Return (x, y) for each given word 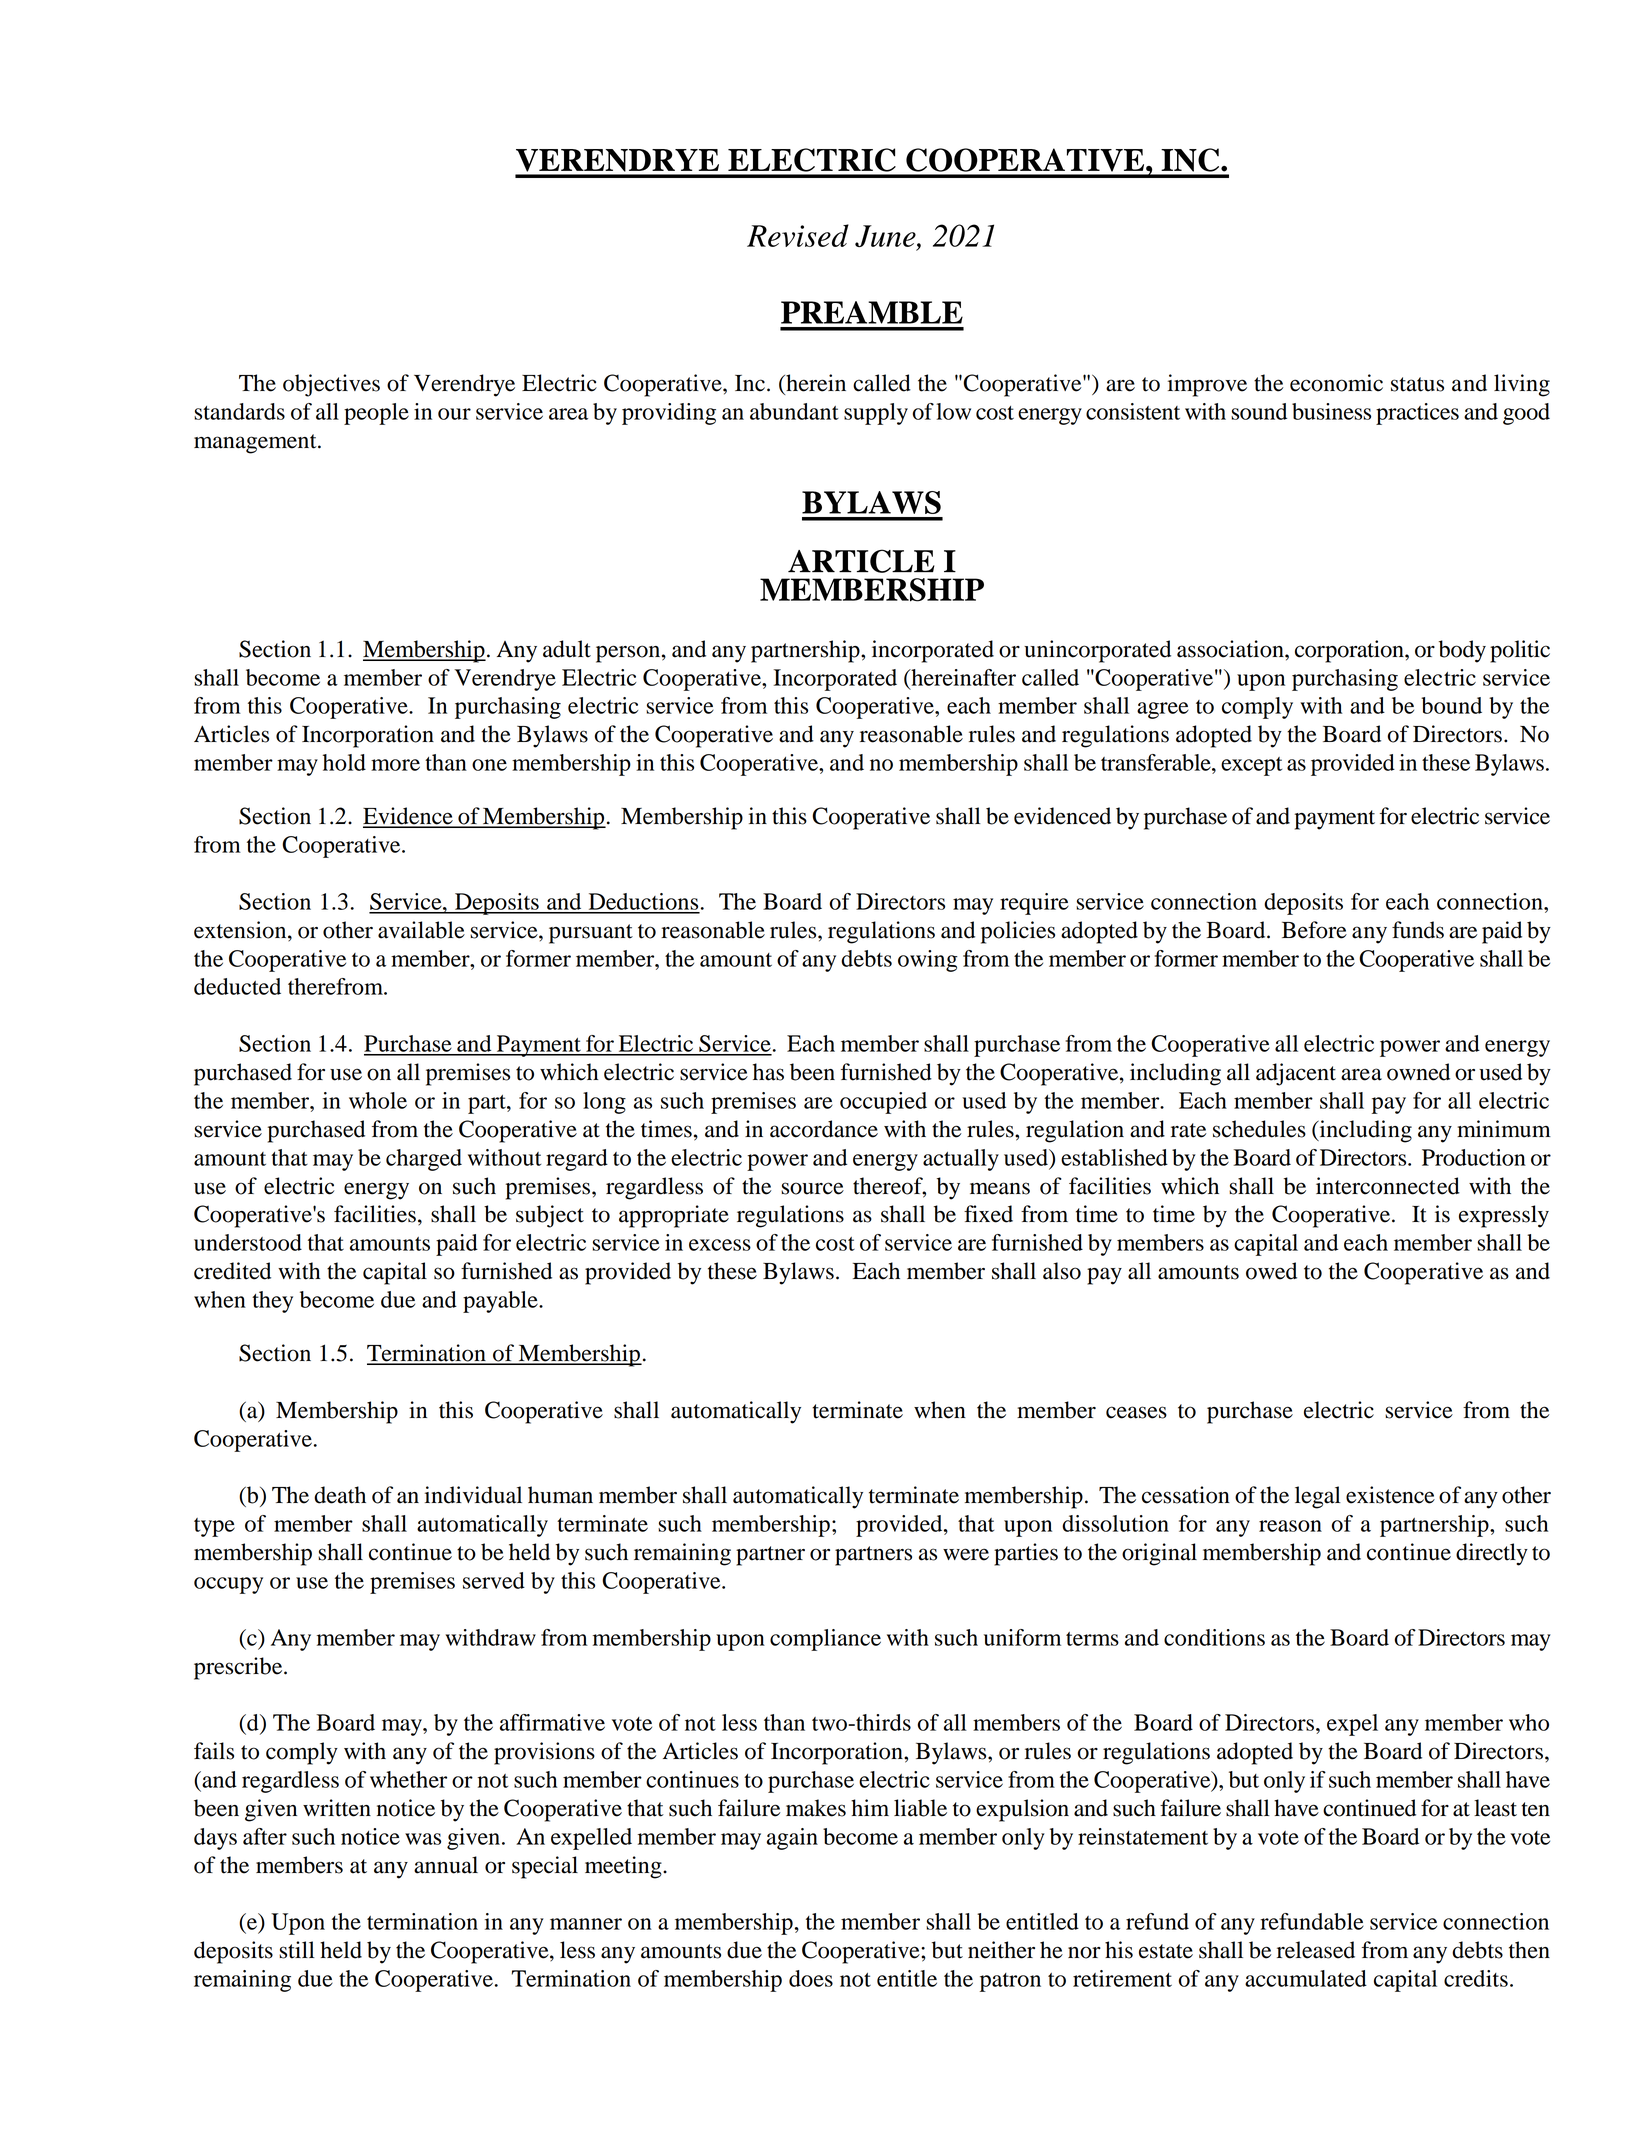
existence (1390, 1495)
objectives (331, 385)
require (1034, 904)
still (297, 1950)
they (272, 1302)
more (395, 765)
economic (1336, 383)
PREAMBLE (872, 312)
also (1062, 1271)
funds (1418, 930)
